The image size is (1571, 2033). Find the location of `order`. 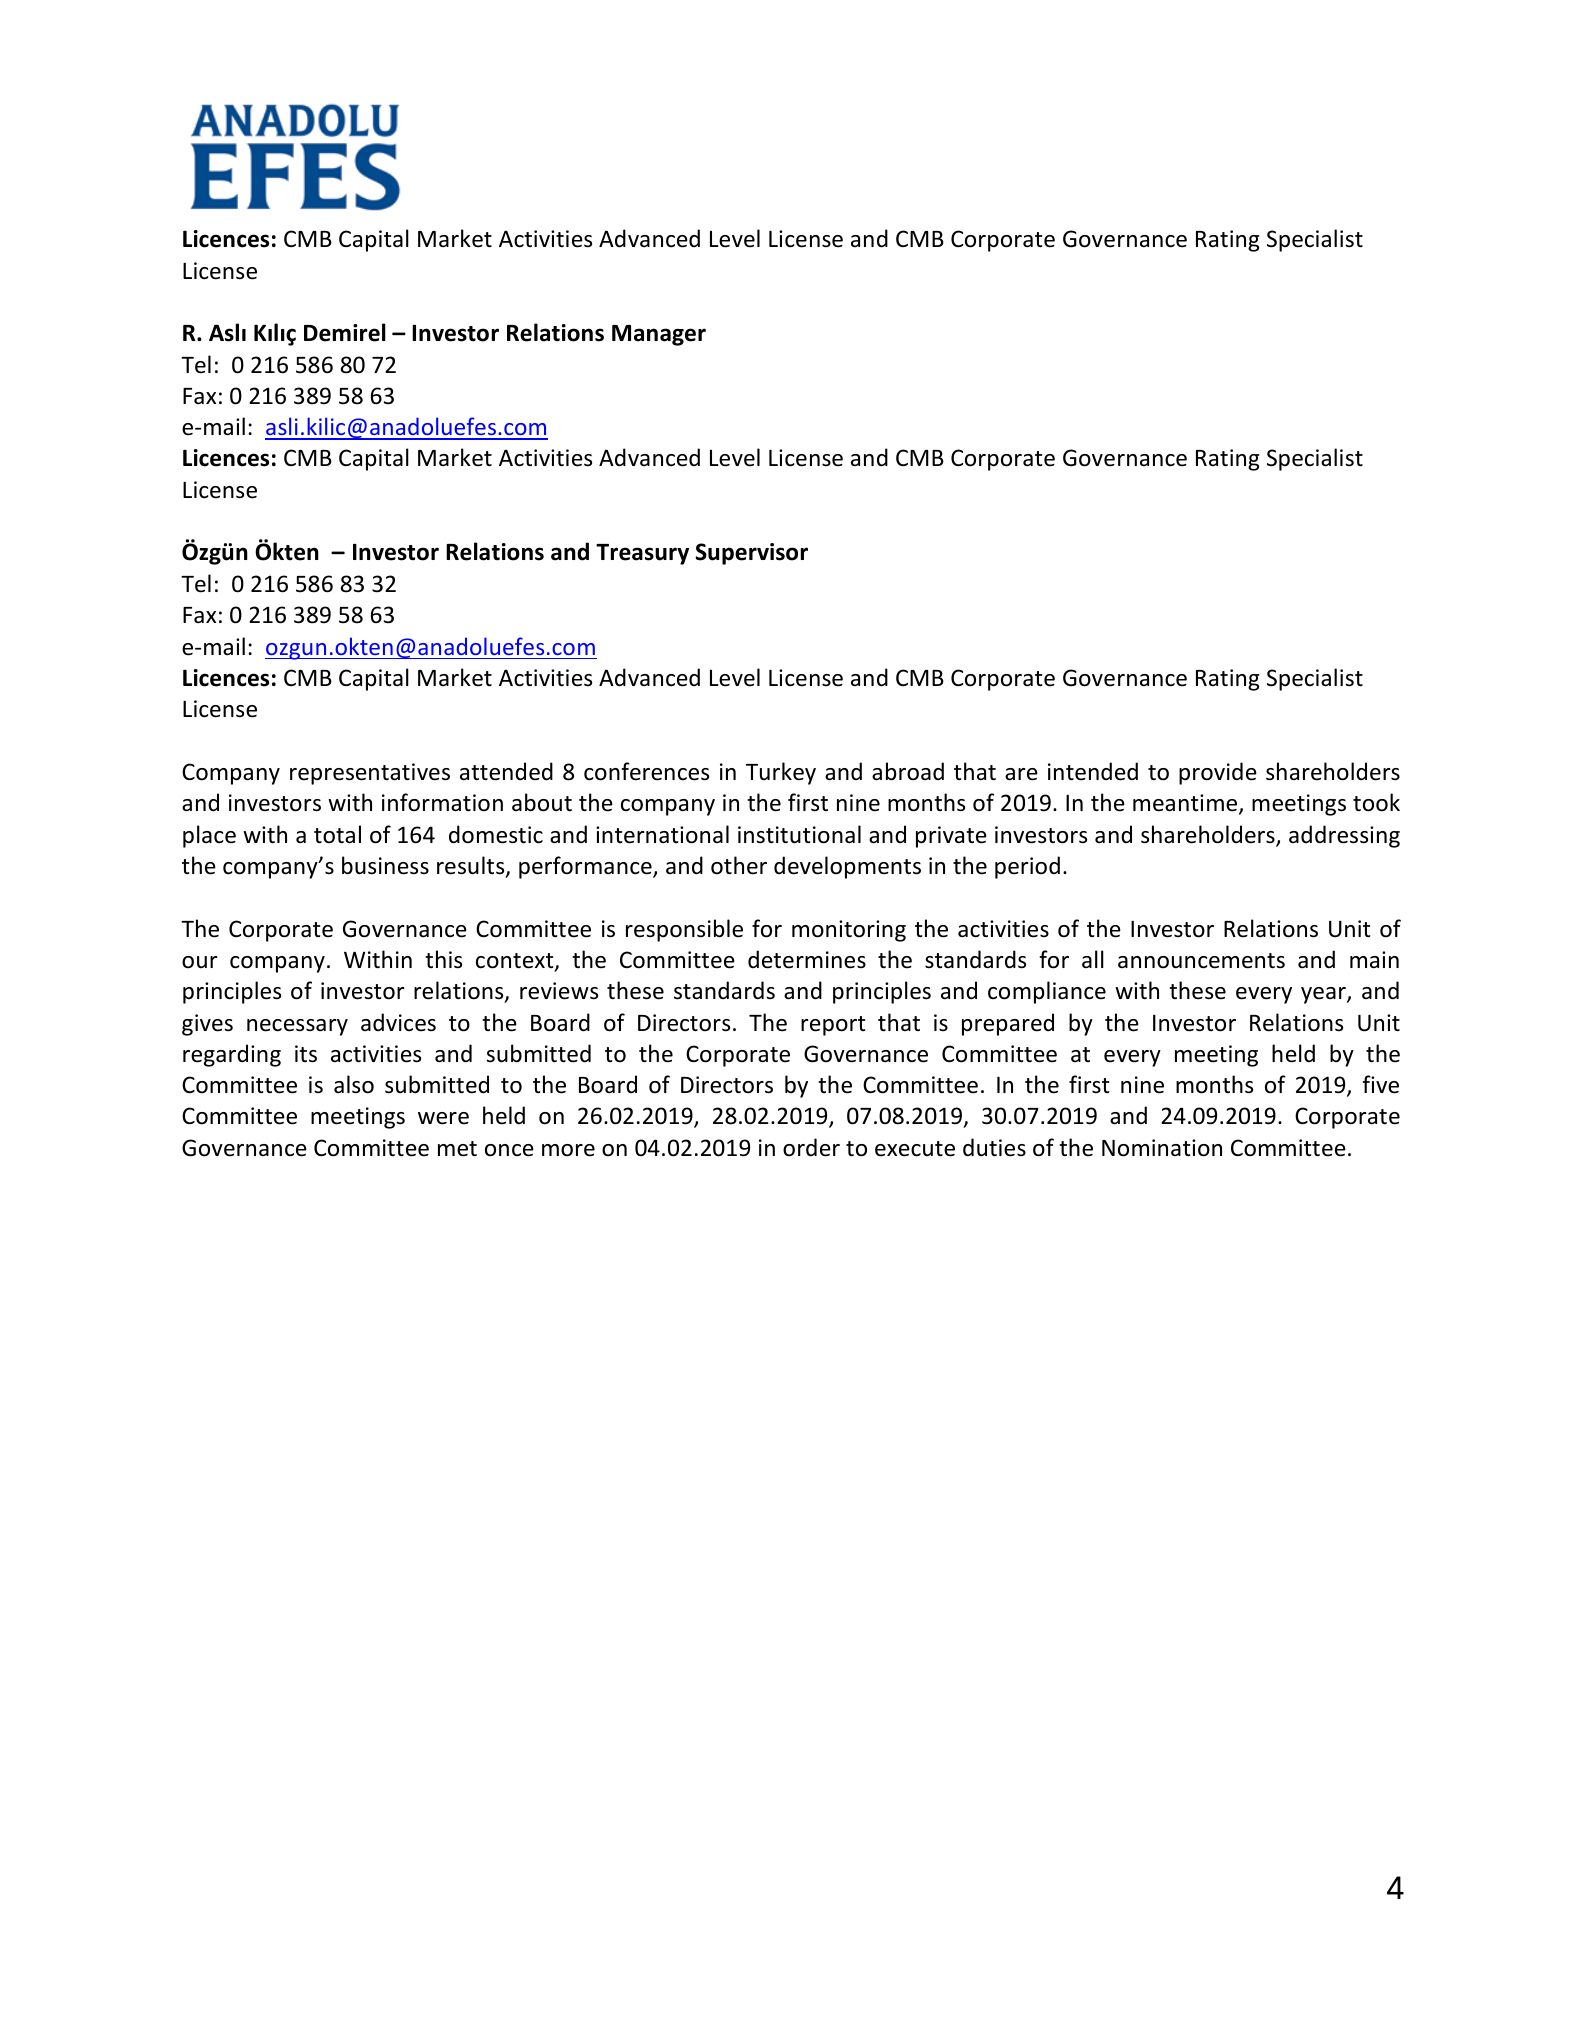

order is located at coordinates (811, 1147).
